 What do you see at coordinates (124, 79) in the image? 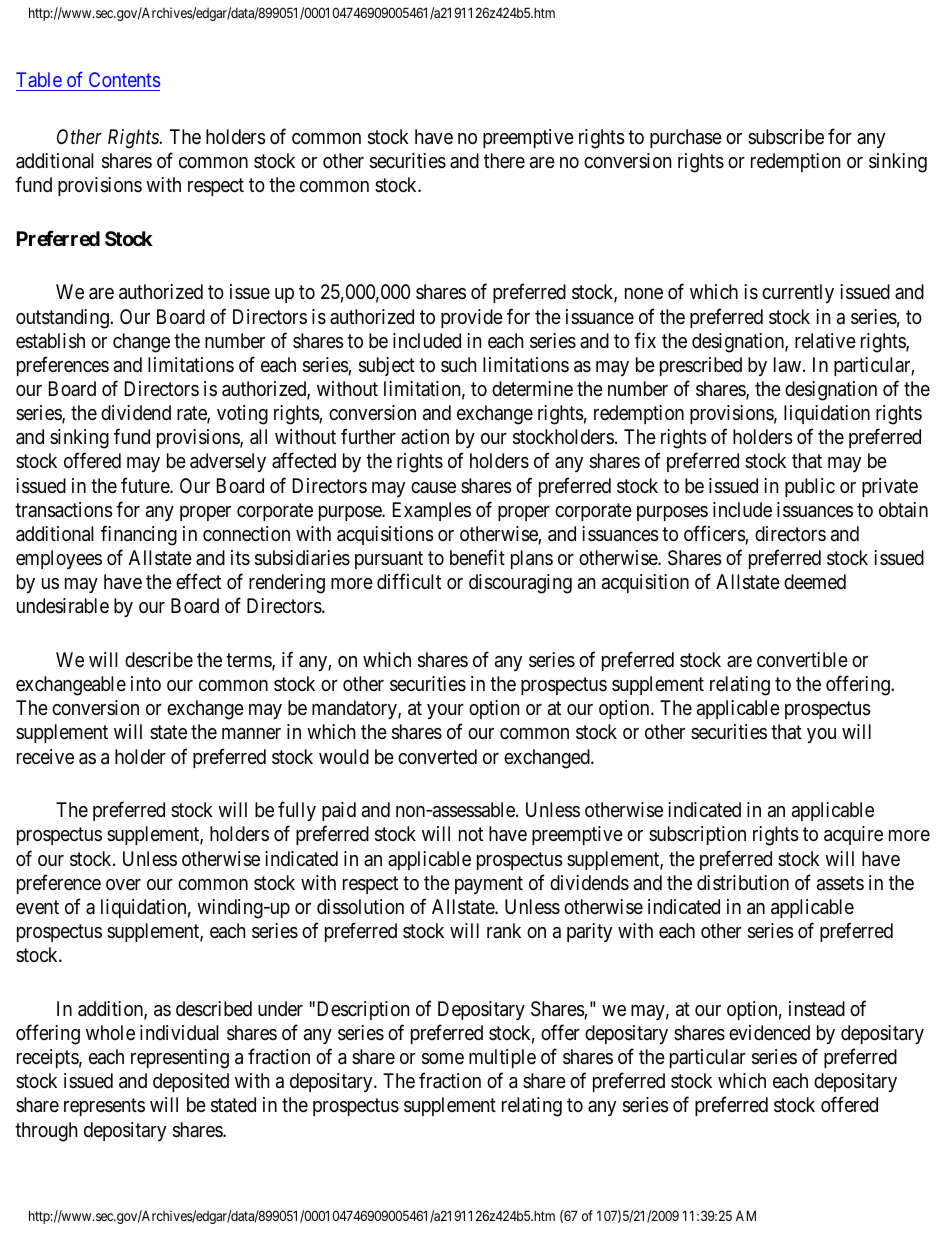
I see `Contents` at bounding box center [124, 79].
